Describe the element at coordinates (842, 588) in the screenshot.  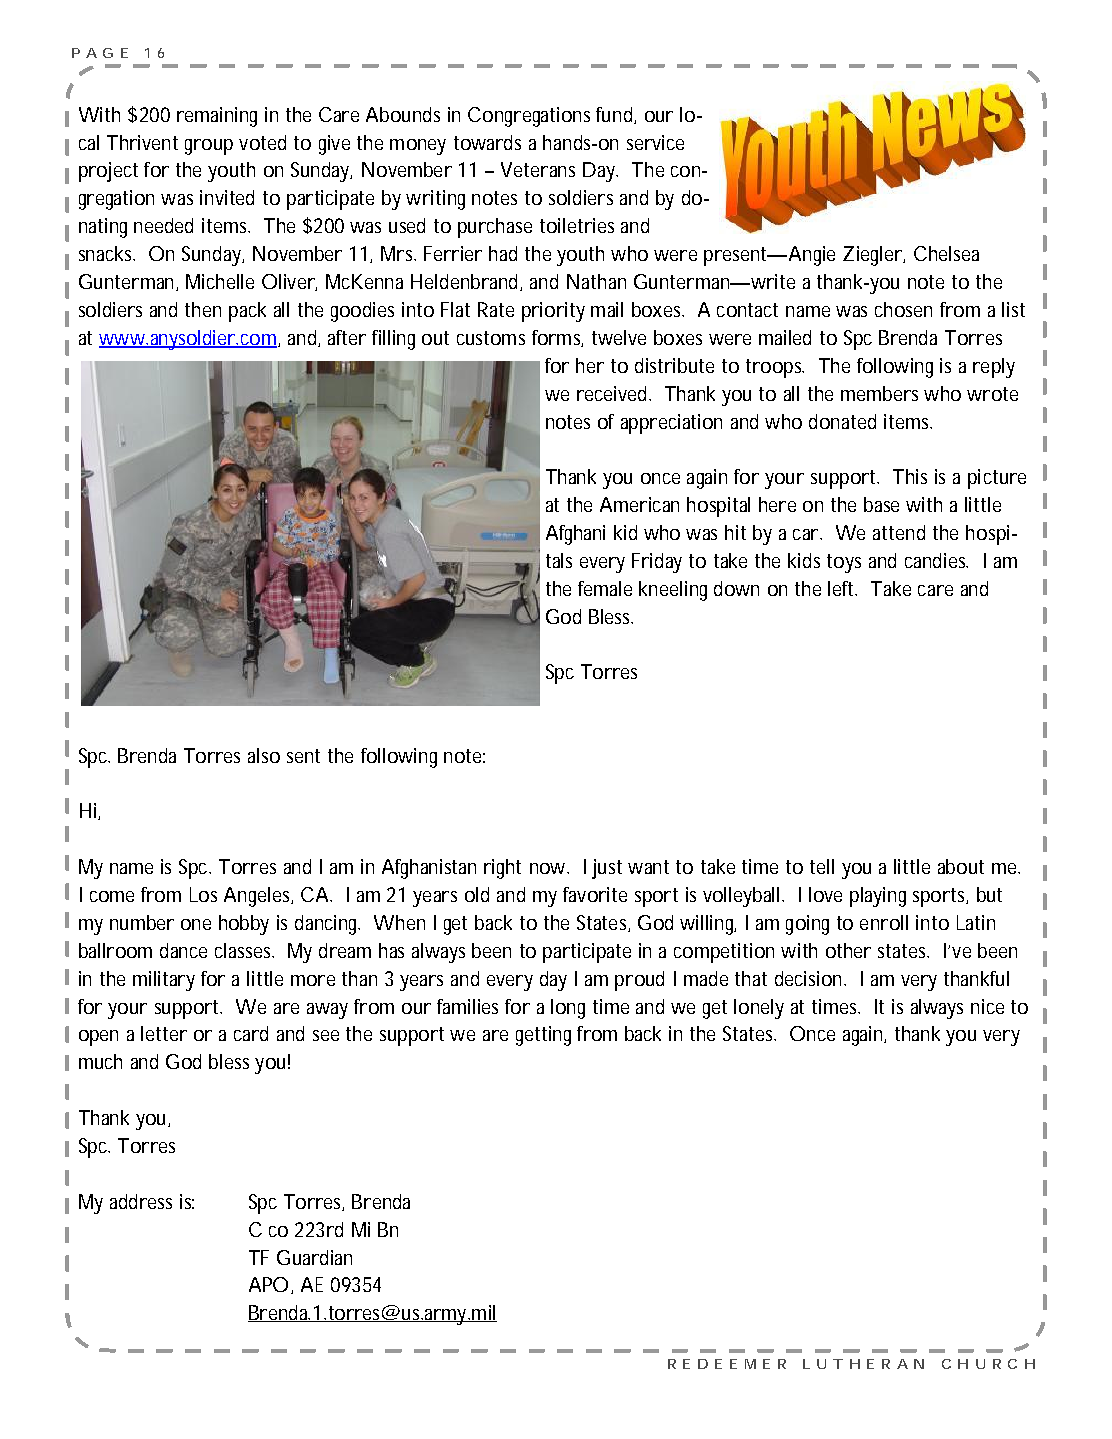
I see `left` at that location.
